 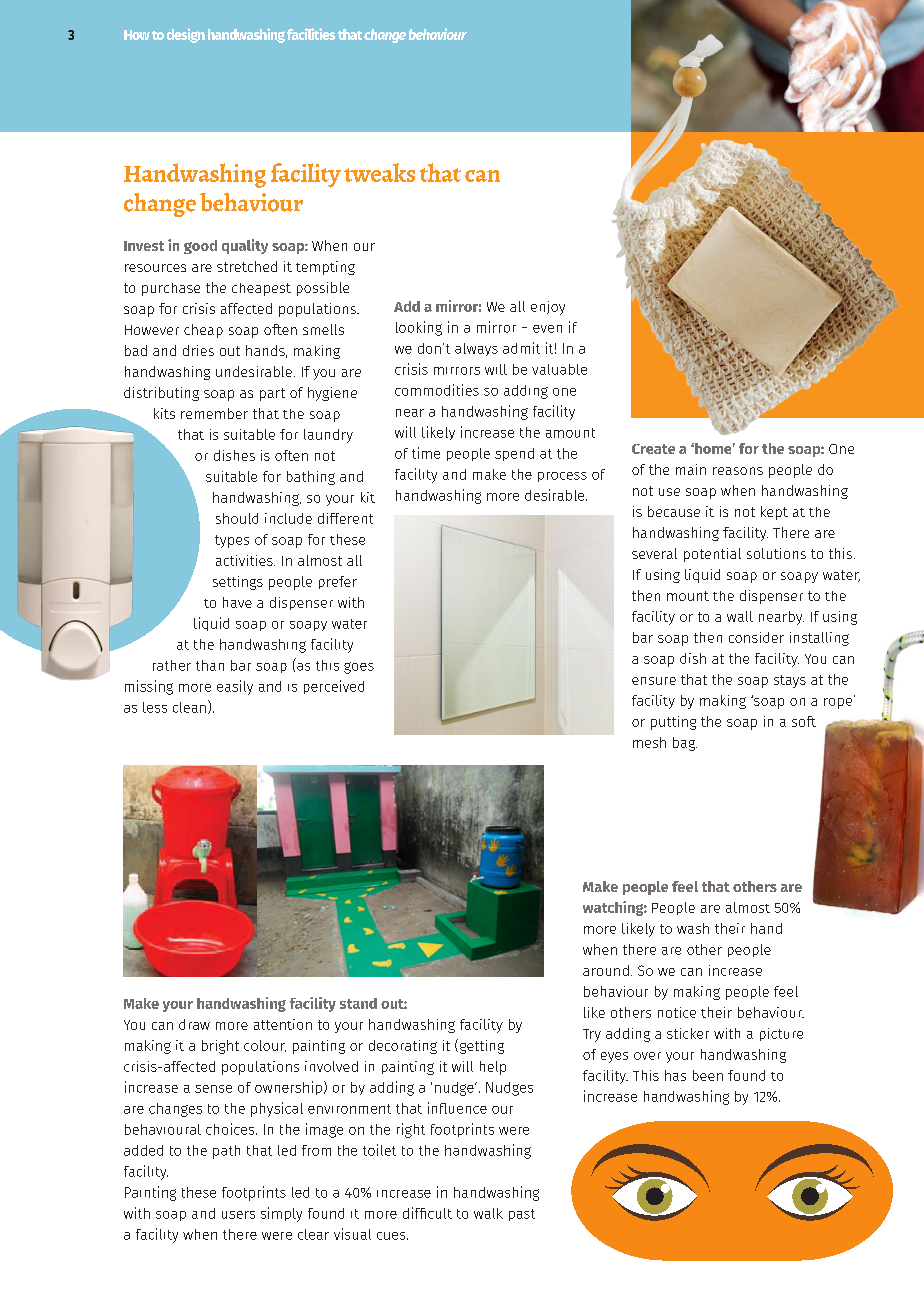 What do you see at coordinates (379, 172) in the screenshot?
I see `tweaks` at bounding box center [379, 172].
